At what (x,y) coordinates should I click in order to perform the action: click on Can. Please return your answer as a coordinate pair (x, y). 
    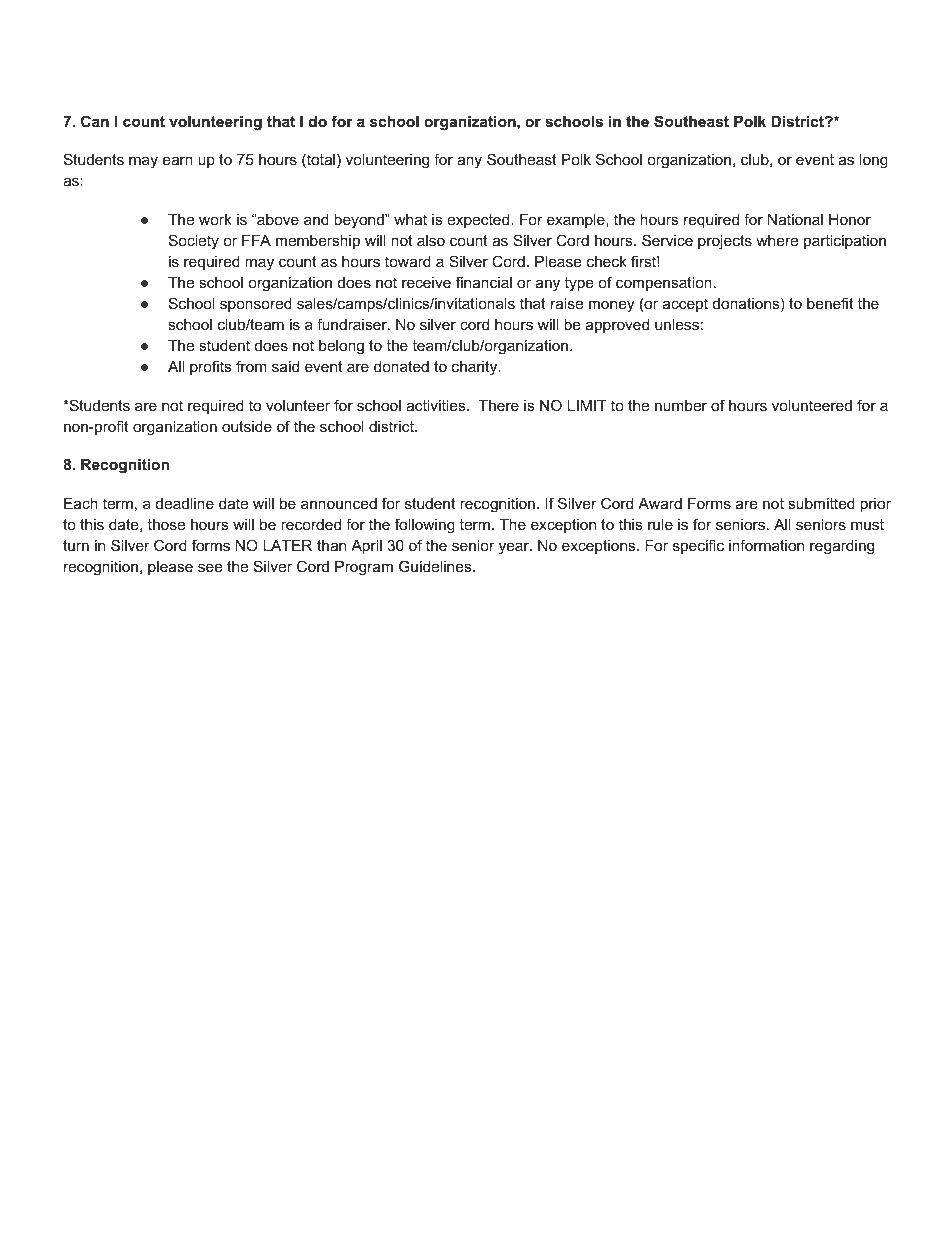
    Looking at the image, I should click on (95, 121).
